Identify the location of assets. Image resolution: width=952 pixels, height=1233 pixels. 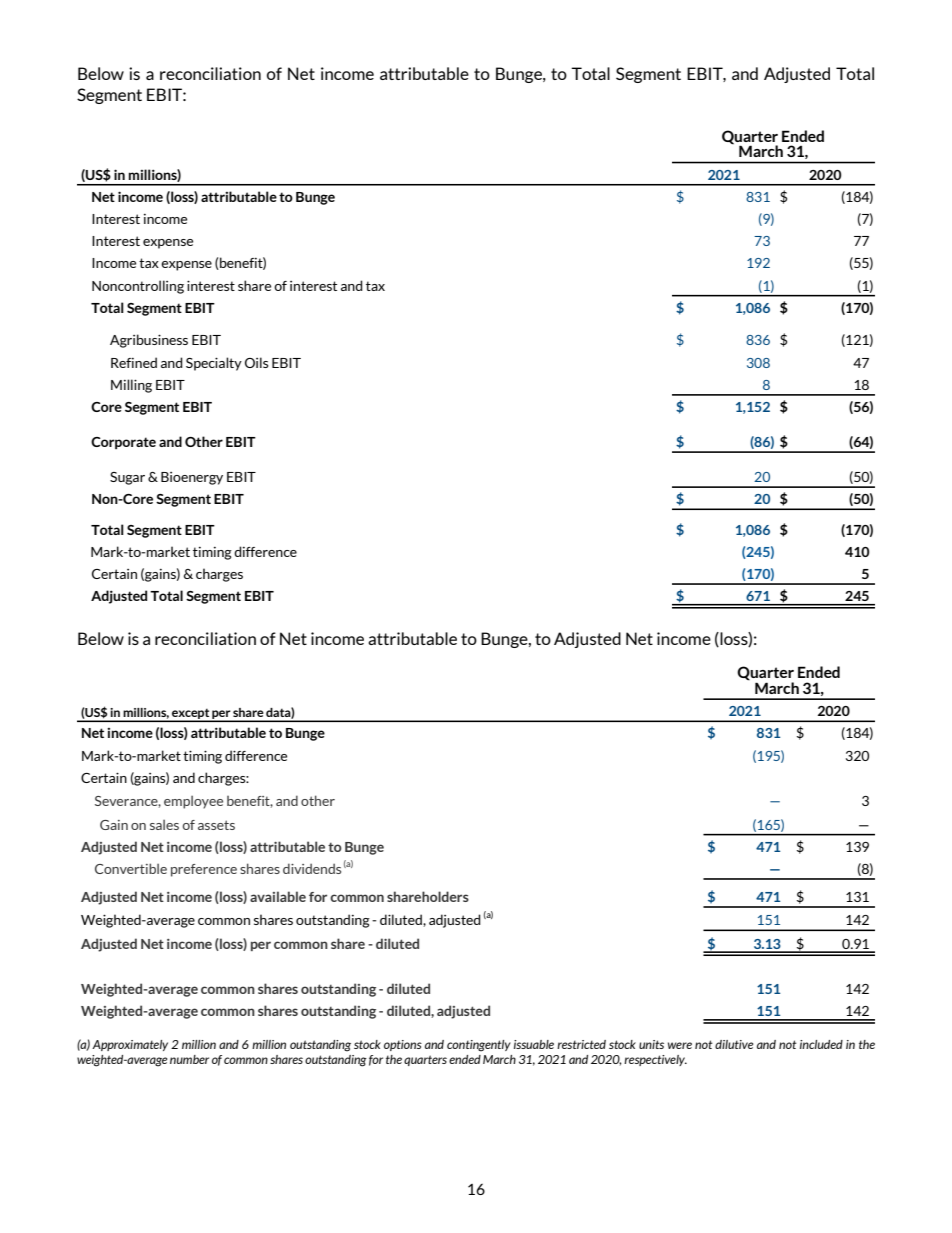
(216, 825).
